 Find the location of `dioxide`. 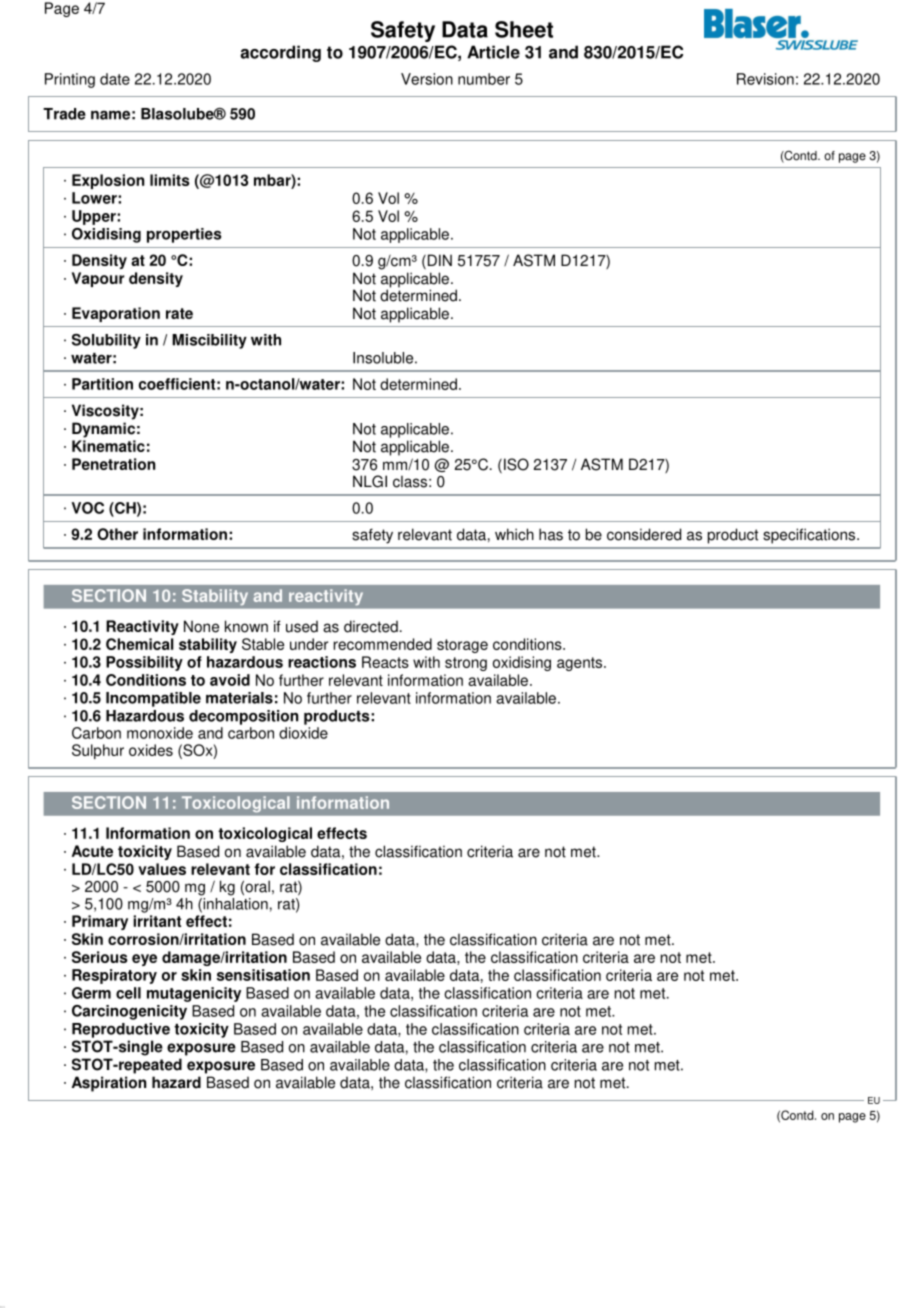

dioxide is located at coordinates (303, 733).
